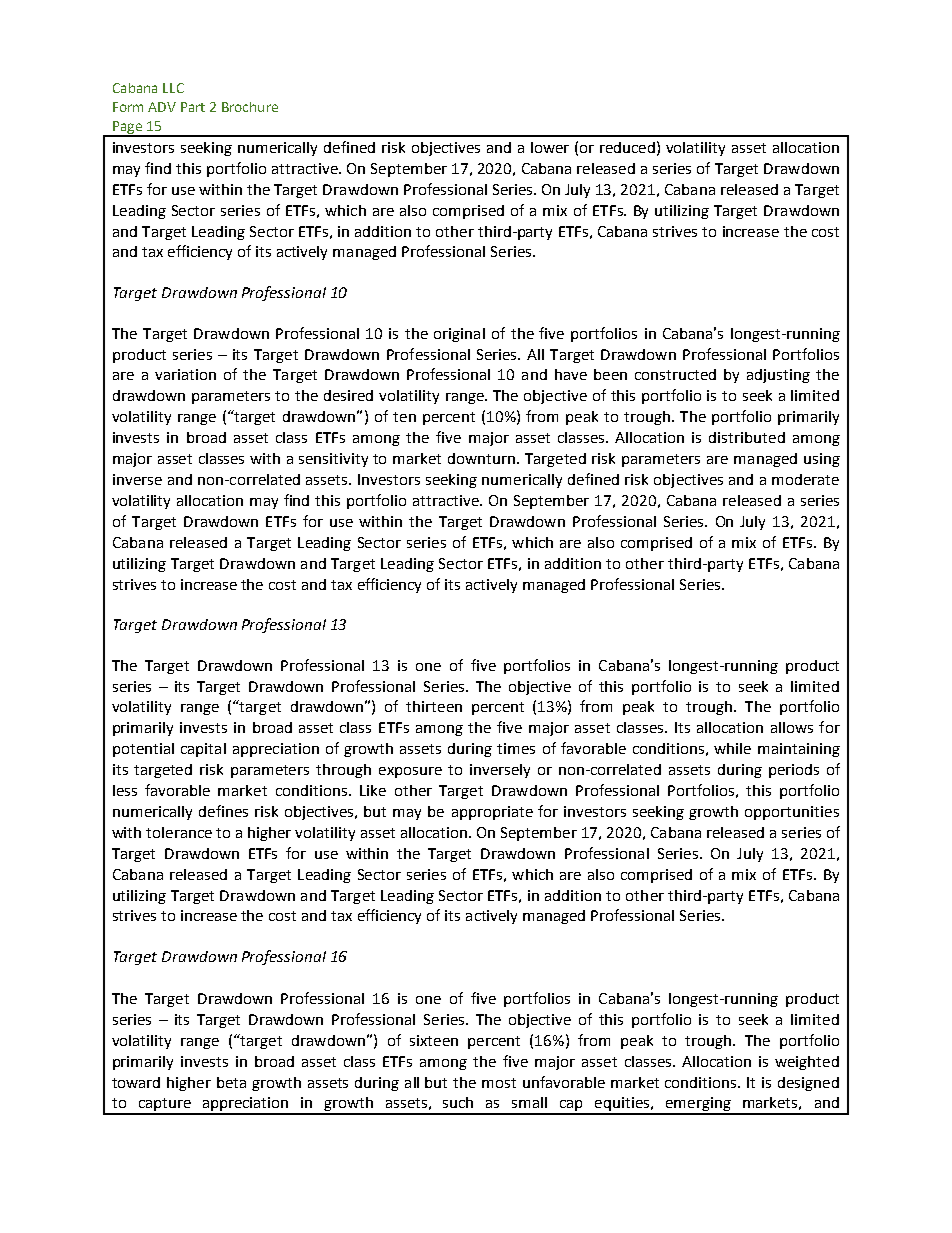 The width and height of the screenshot is (952, 1233). Describe the element at coordinates (231, 1082) in the screenshot. I see `beta` at that location.
